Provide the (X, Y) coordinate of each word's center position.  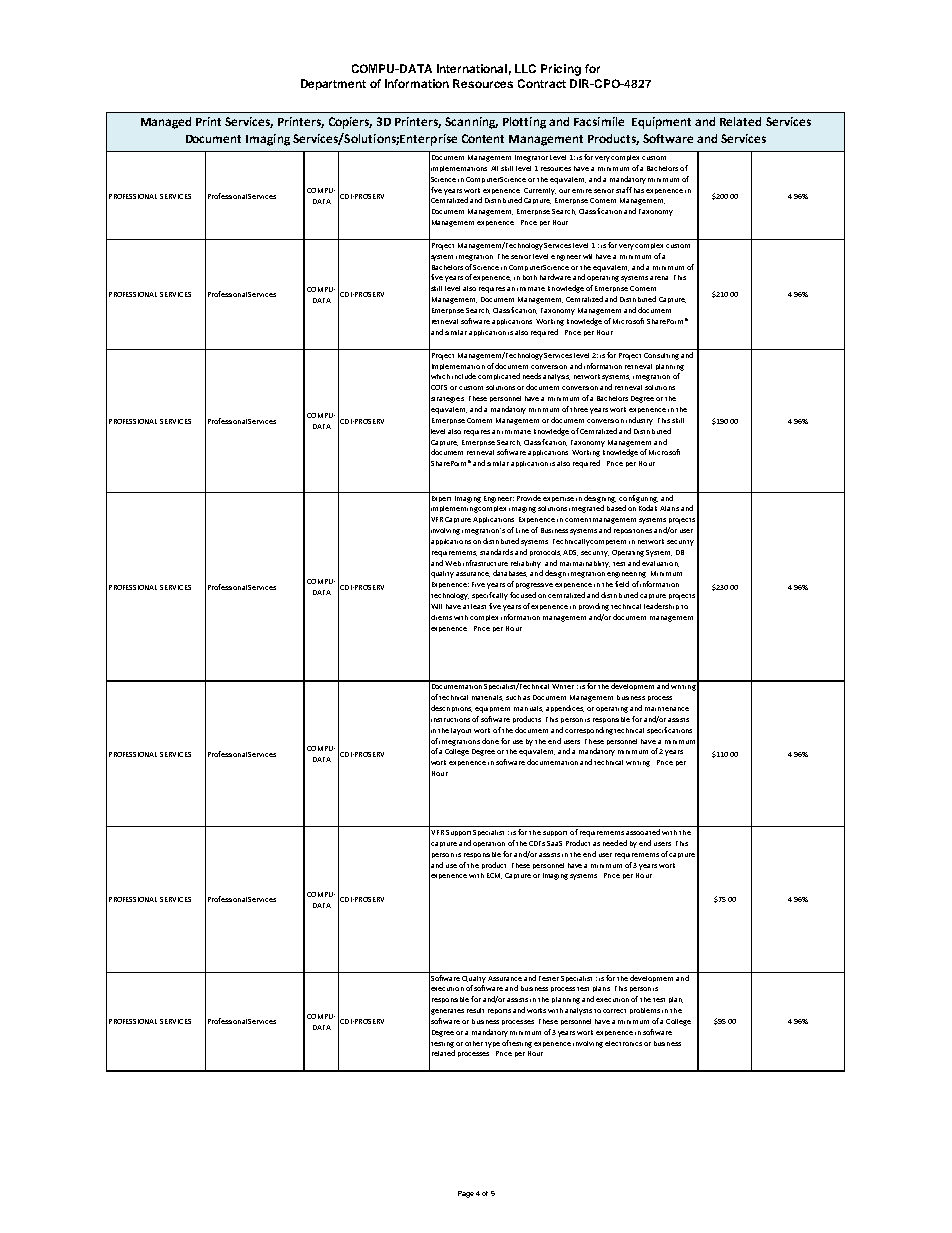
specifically (490, 596)
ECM (494, 876)
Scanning (471, 123)
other (474, 1043)
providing (595, 607)
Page (466, 1194)
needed (615, 843)
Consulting (661, 356)
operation (489, 844)
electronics (623, 1043)
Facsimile (599, 121)
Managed (166, 123)
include (464, 376)
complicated (499, 376)
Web (453, 563)
